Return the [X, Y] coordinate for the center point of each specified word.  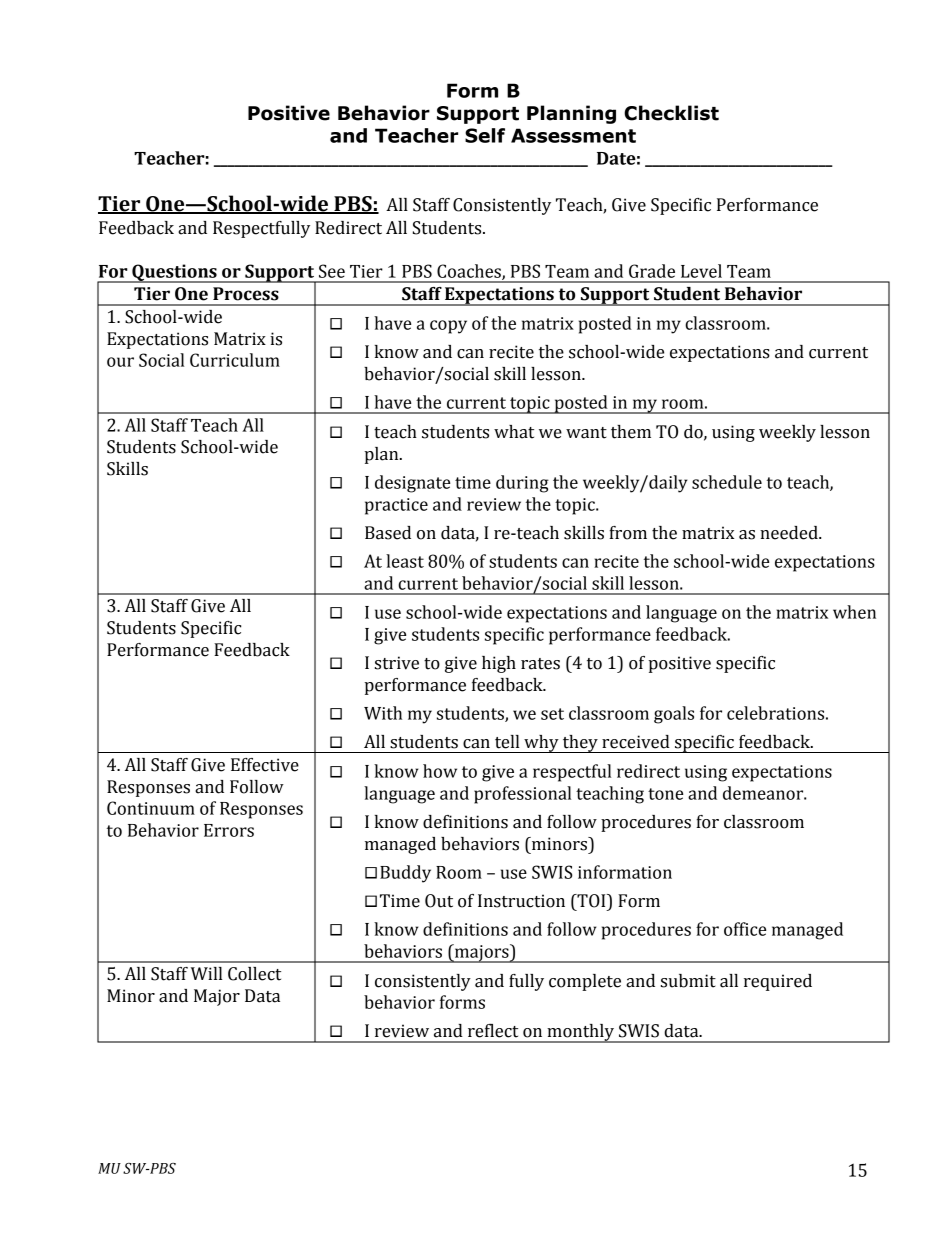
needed [790, 533]
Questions [174, 273]
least [405, 561]
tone [665, 794]
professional [522, 795]
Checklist [671, 113]
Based [388, 533]
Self [485, 135]
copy [448, 327]
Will [206, 973]
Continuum [151, 808]
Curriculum [235, 360]
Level [701, 271]
